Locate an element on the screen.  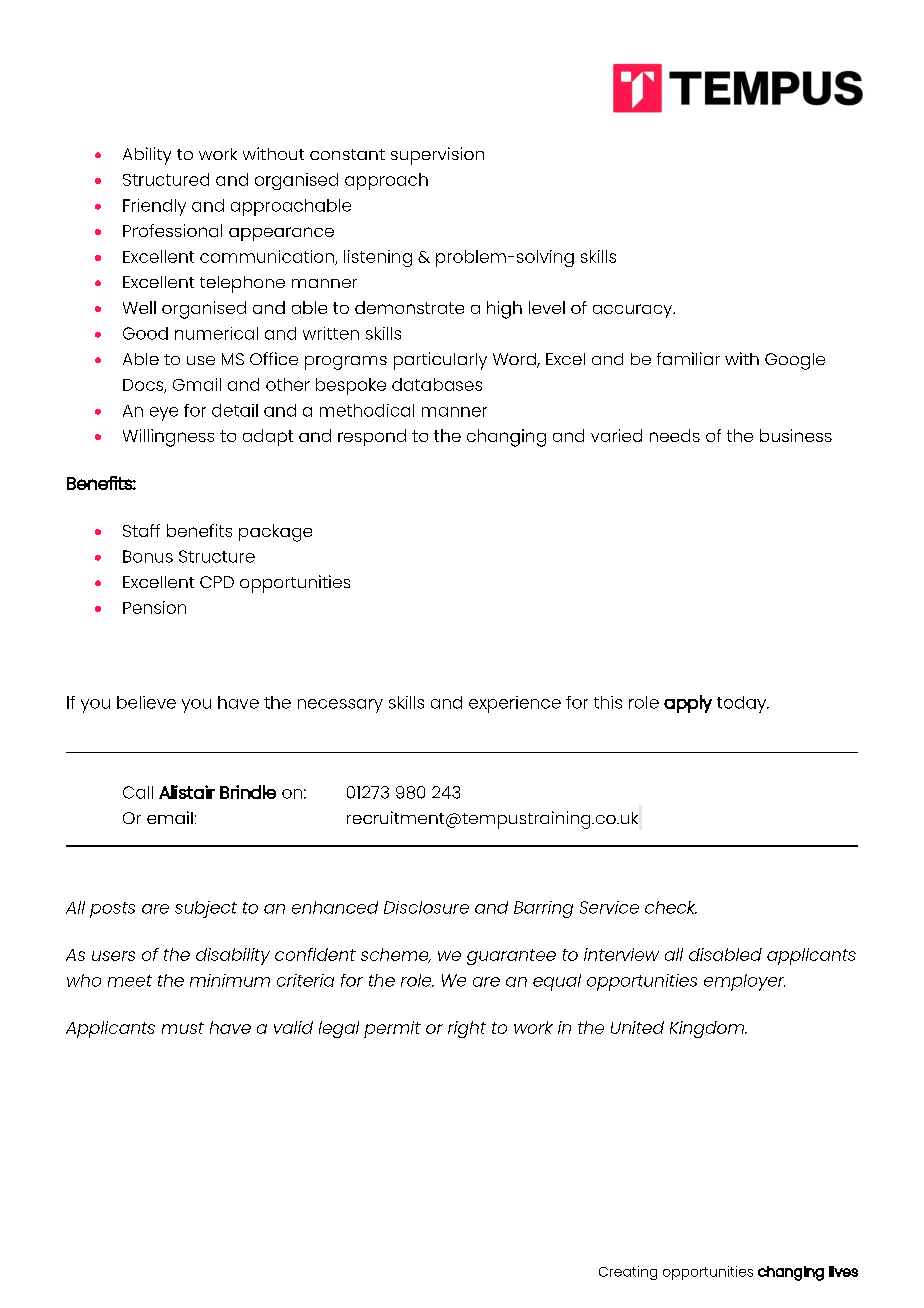
must is located at coordinates (183, 1028).
